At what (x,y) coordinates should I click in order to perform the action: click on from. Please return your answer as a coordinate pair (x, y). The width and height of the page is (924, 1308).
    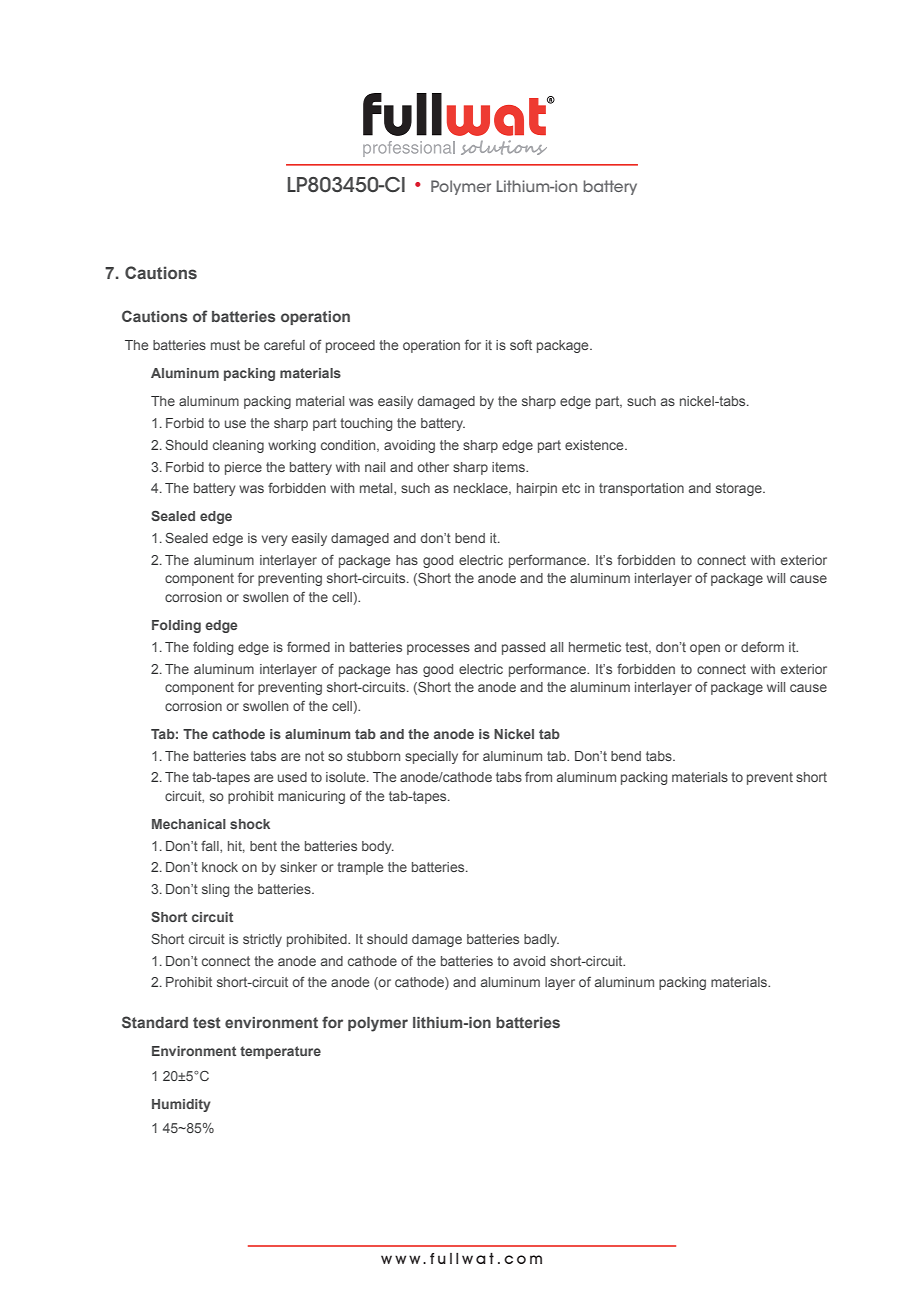
    Looking at the image, I should click on (538, 777).
